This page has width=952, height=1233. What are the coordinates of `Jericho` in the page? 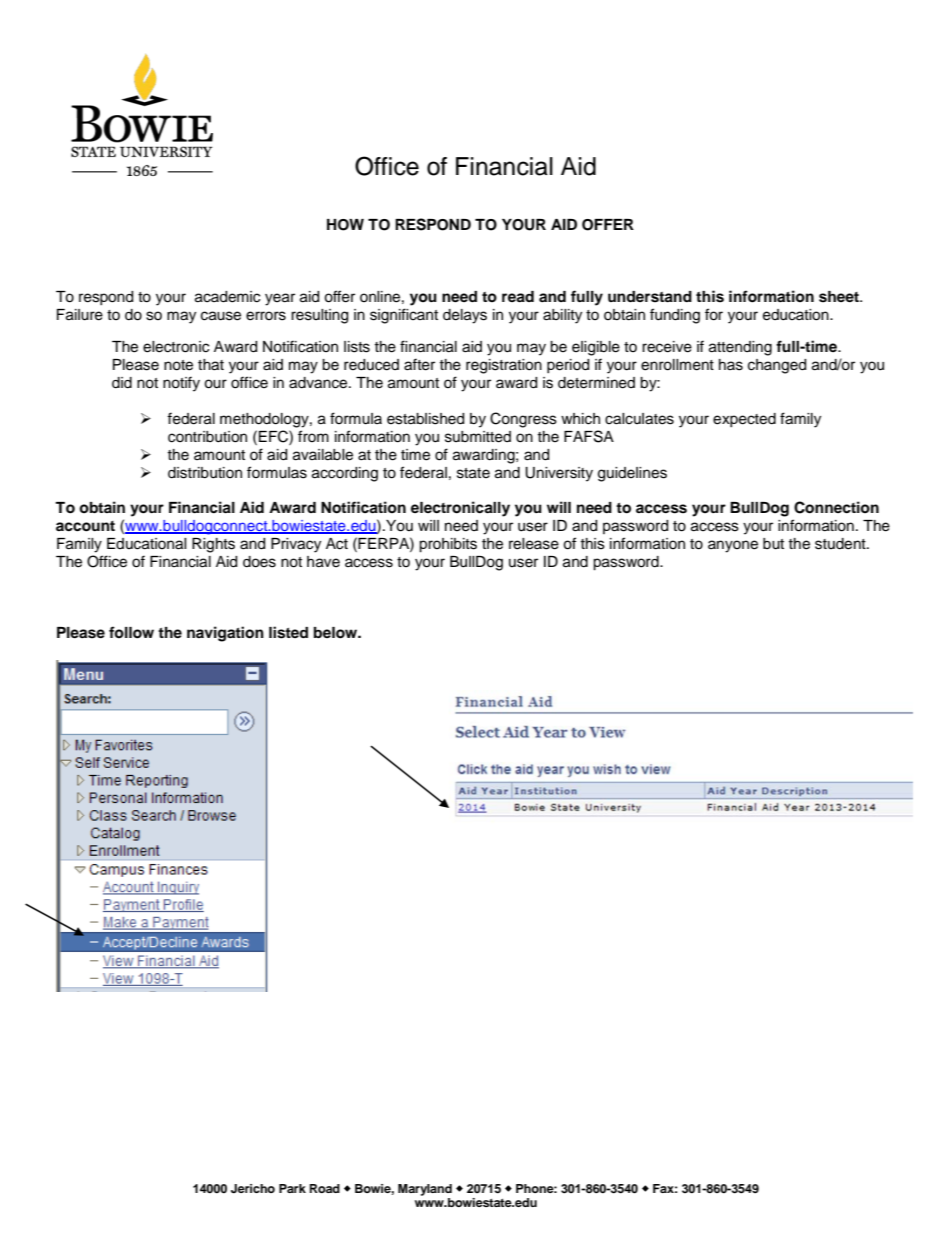 It's located at (253, 1189).
